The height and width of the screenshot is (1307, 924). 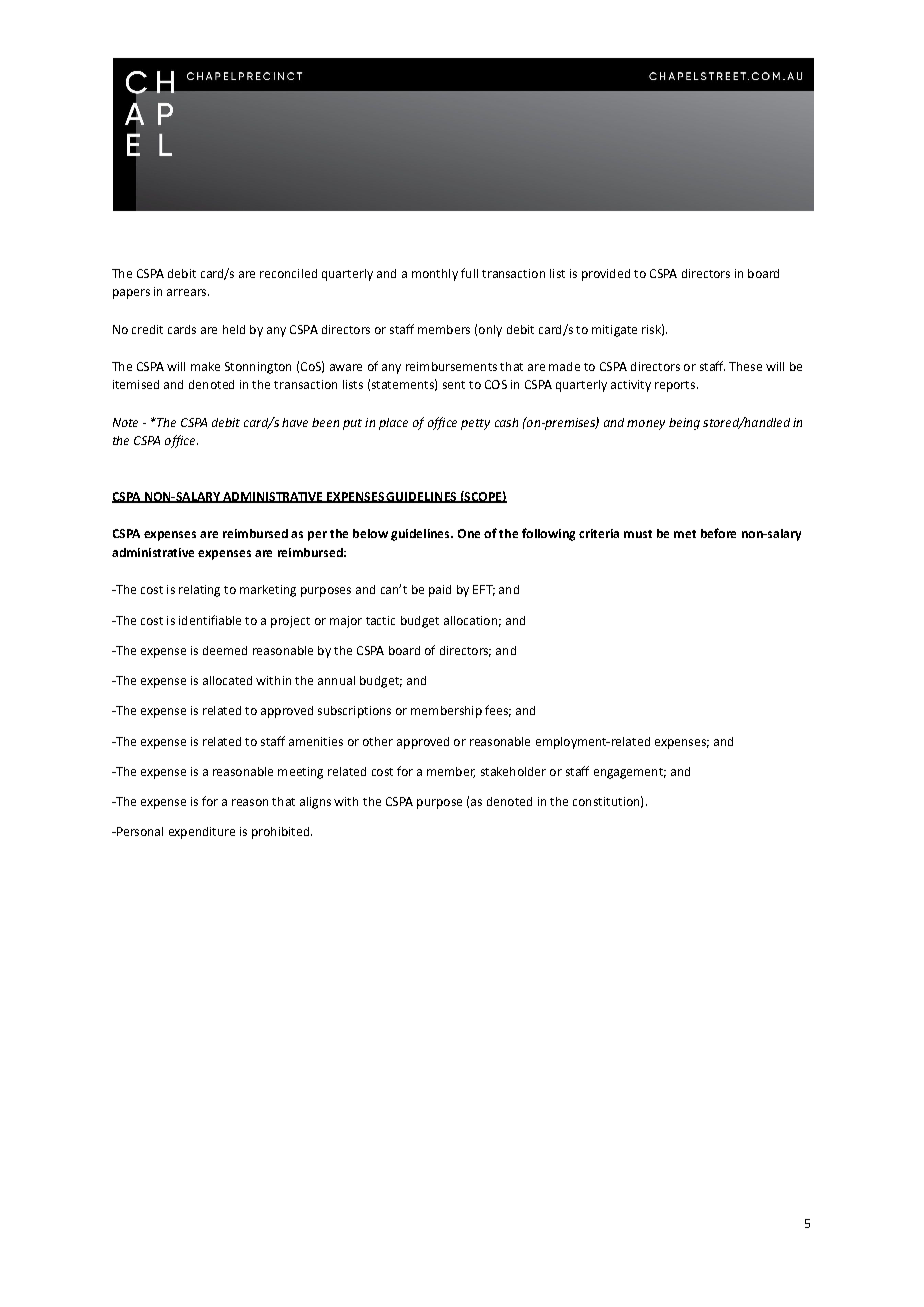 What do you see at coordinates (606, 275) in the screenshot?
I see `provided` at bounding box center [606, 275].
